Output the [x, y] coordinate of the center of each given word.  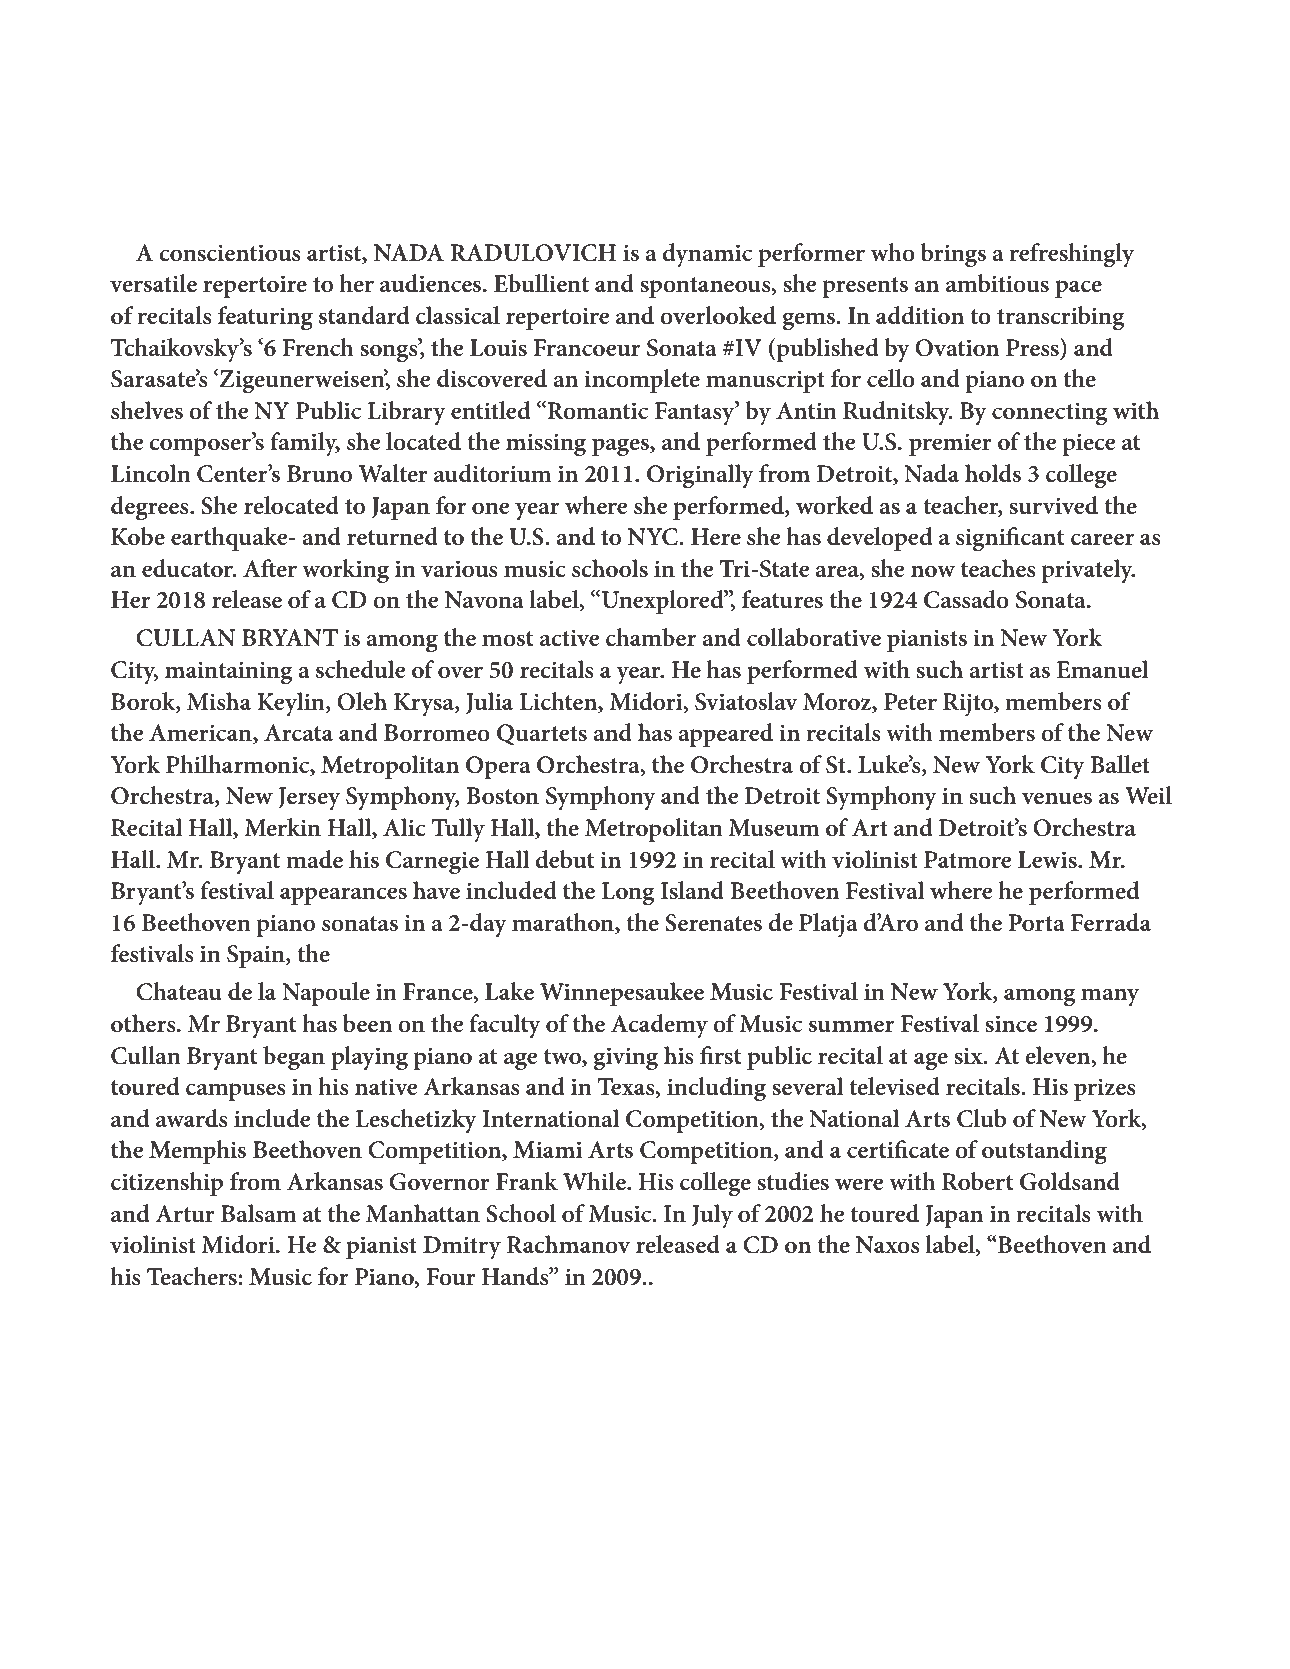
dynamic [707, 255]
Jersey [309, 798]
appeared [725, 735]
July [712, 1216]
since [1011, 1024]
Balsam [259, 1213]
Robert [978, 1181]
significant [1010, 539]
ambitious [997, 283]
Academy [659, 1026]
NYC [654, 537]
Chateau [179, 991]
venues [1057, 798]
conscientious [230, 253]
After [270, 568]
